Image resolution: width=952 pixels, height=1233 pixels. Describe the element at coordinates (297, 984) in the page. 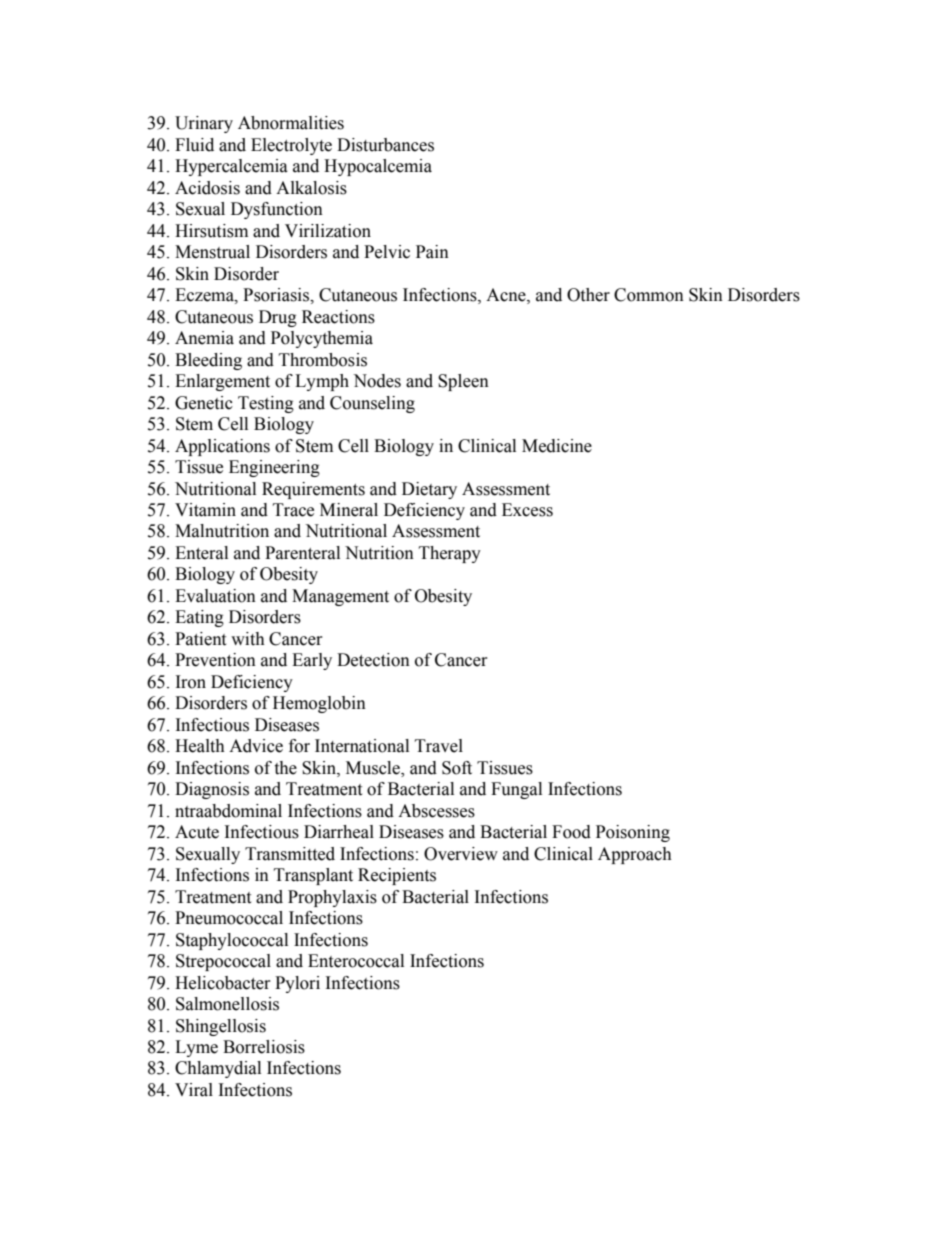

I see `Pylori` at that location.
